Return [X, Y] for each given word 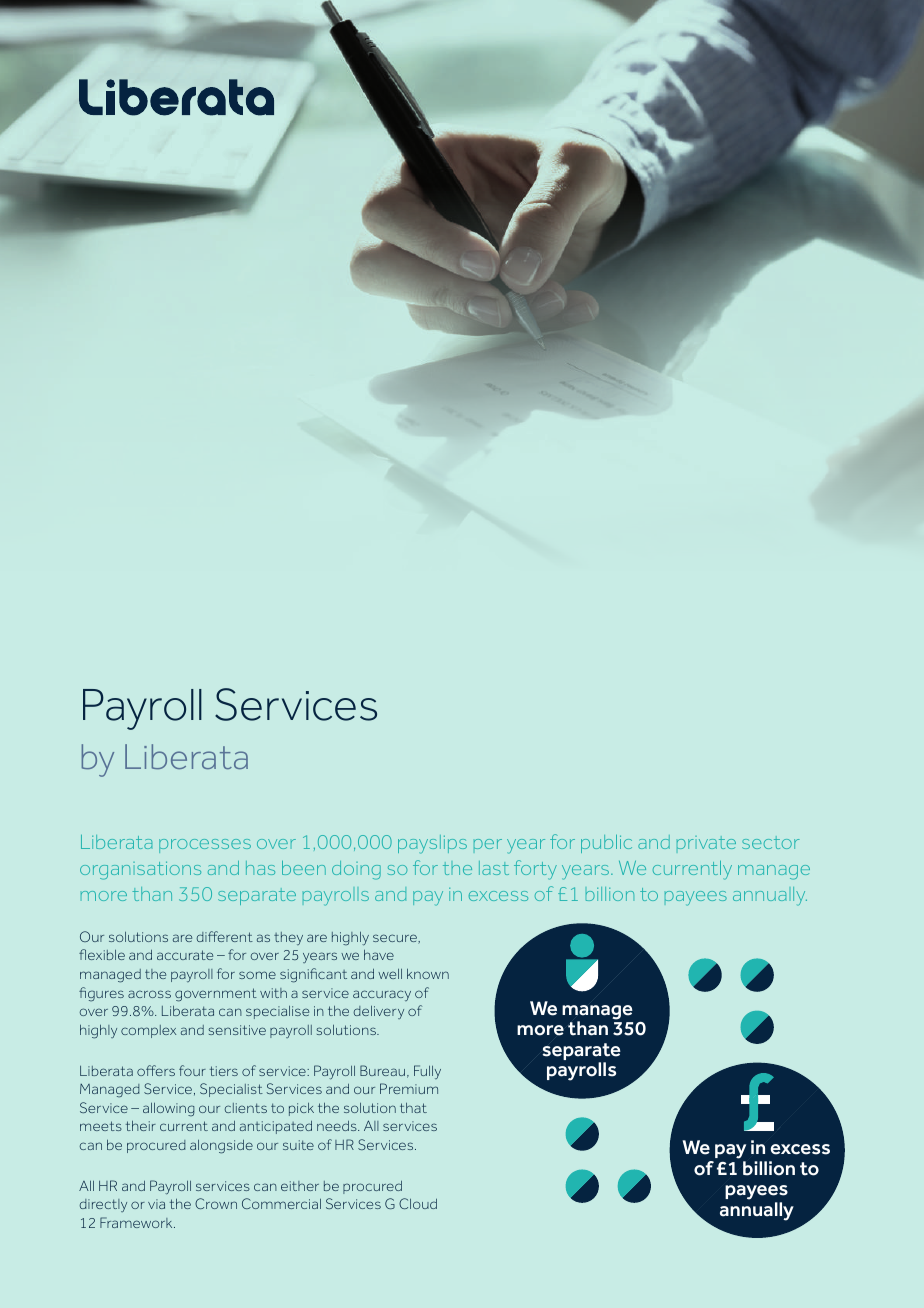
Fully [427, 1072]
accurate [185, 955]
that [413, 1108]
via [156, 1204]
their [141, 1126]
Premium [409, 1088]
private [706, 842]
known [428, 974]
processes [205, 846]
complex [148, 1031]
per [488, 844]
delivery [378, 1012]
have [379, 955]
